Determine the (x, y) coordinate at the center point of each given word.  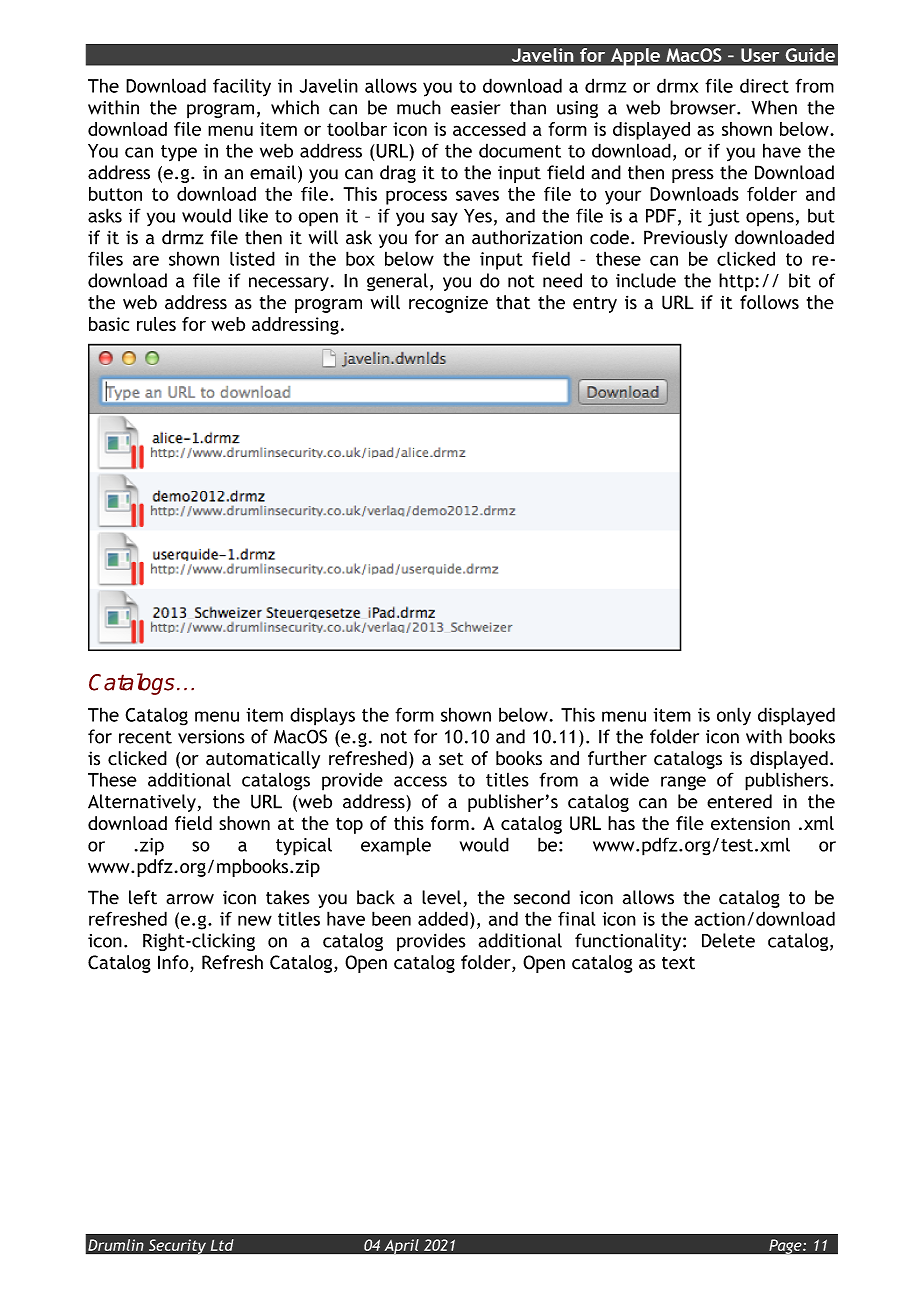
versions (211, 737)
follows (769, 302)
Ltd (222, 1245)
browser (704, 107)
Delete (728, 940)
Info (174, 963)
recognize (448, 304)
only (734, 716)
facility (242, 87)
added (443, 918)
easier (475, 108)
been (391, 918)
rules (156, 324)
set (451, 759)
